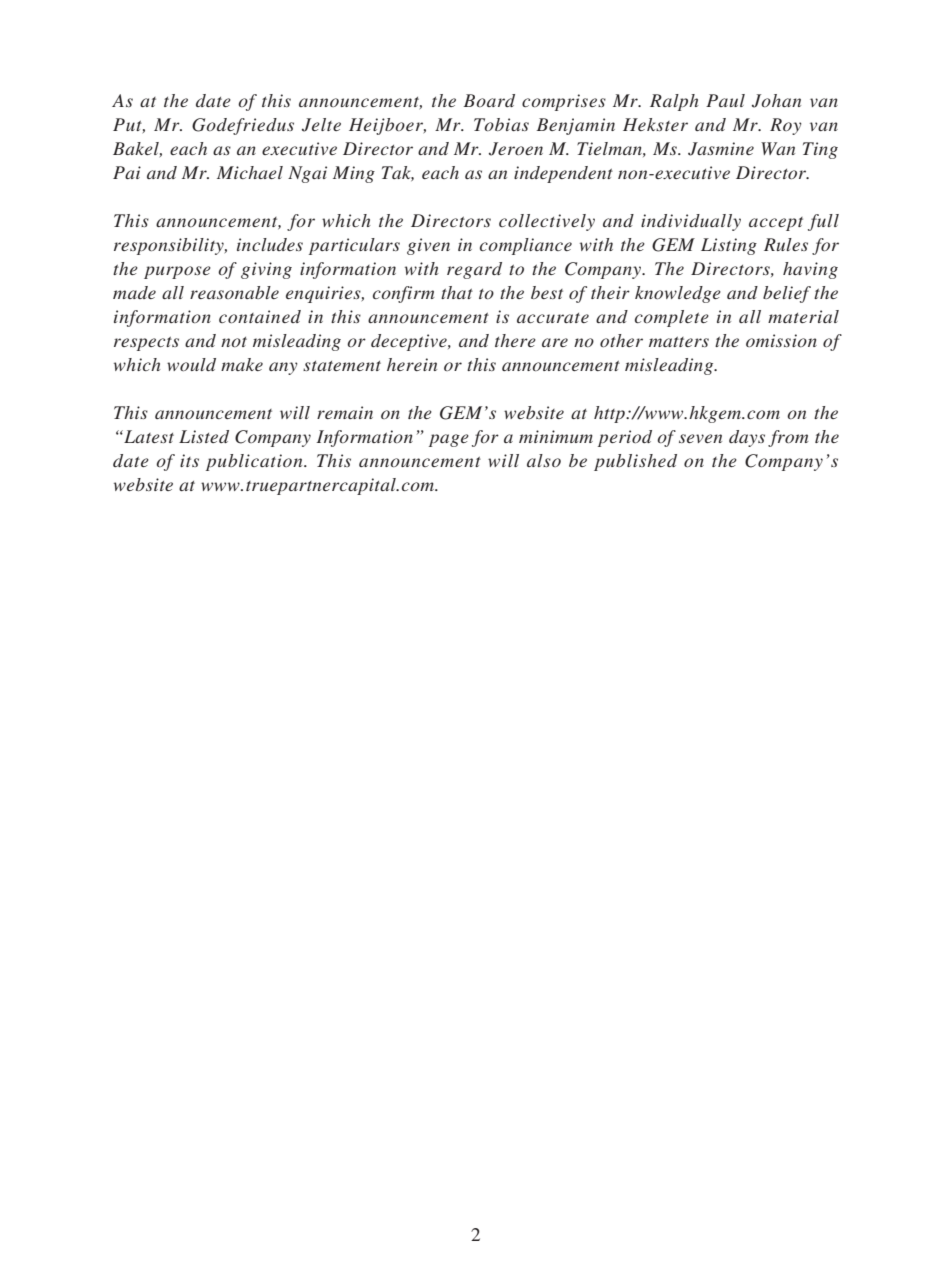 The image size is (952, 1270). Describe the element at coordinates (412, 364) in the document. I see `herein` at that location.
